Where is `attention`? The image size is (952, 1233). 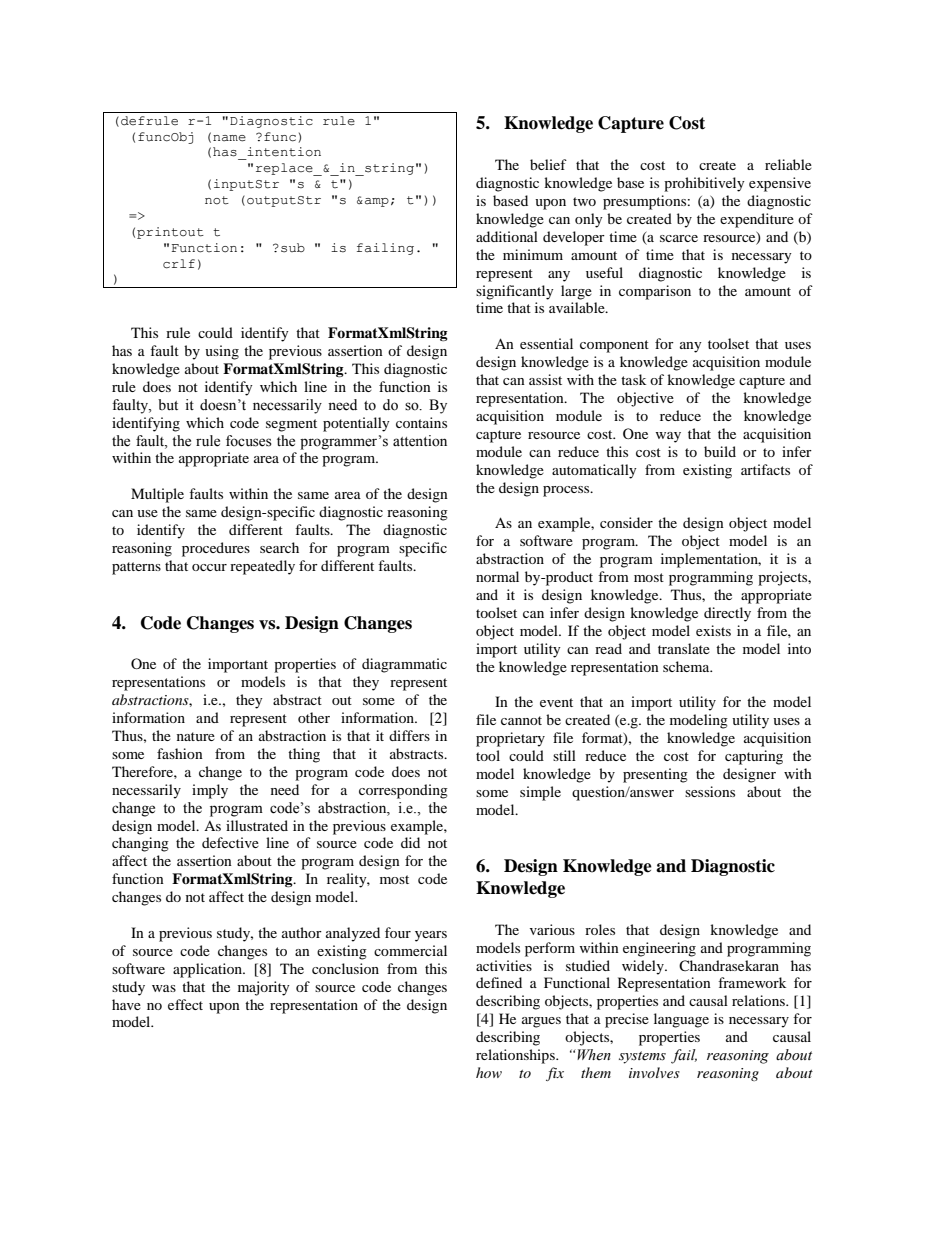
attention is located at coordinates (420, 441).
